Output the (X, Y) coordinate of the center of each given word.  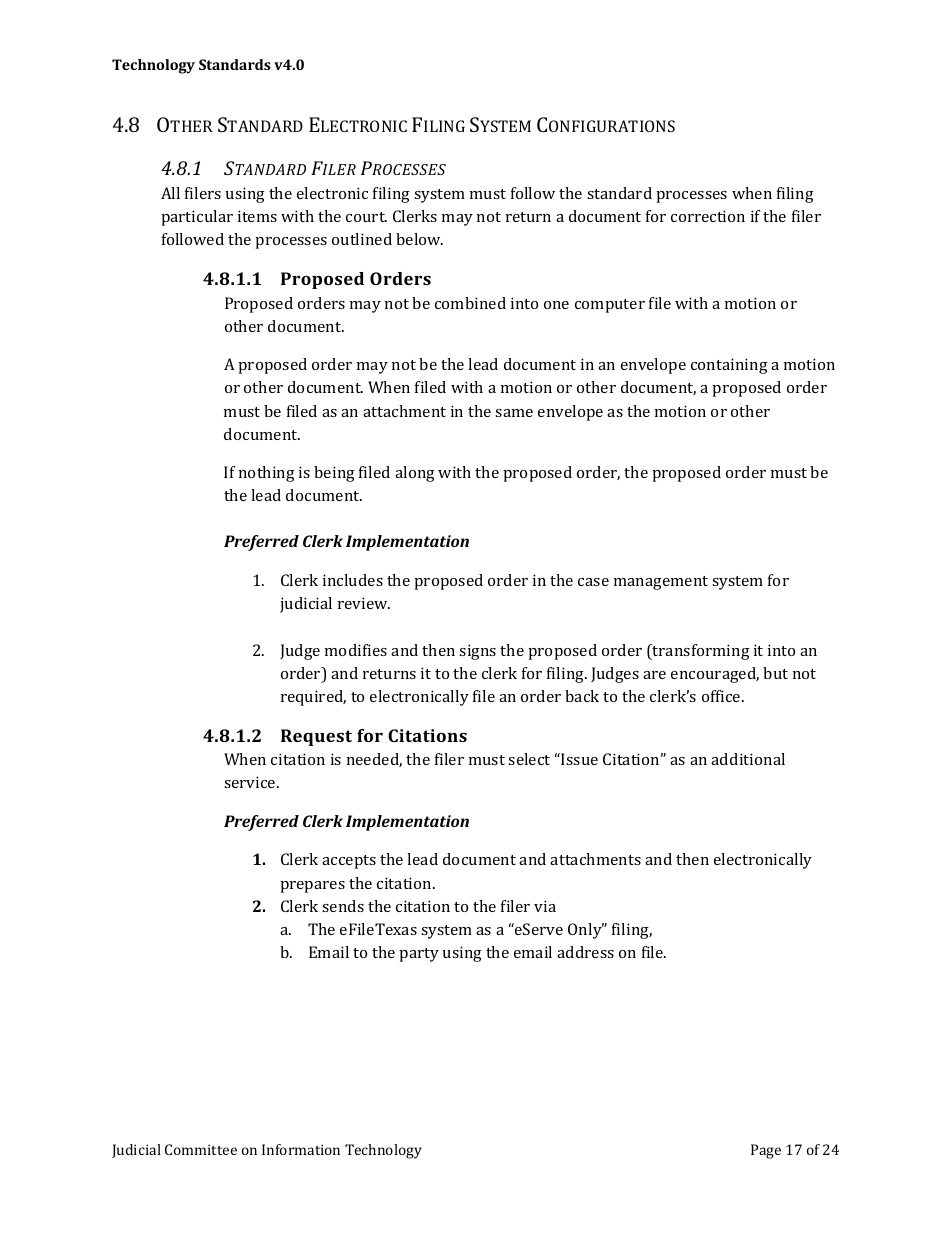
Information (301, 1149)
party (419, 955)
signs (477, 652)
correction (708, 216)
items (257, 216)
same (514, 413)
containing (729, 366)
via (545, 906)
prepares (312, 887)
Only (586, 931)
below (419, 239)
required (313, 698)
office (722, 696)
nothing (267, 474)
